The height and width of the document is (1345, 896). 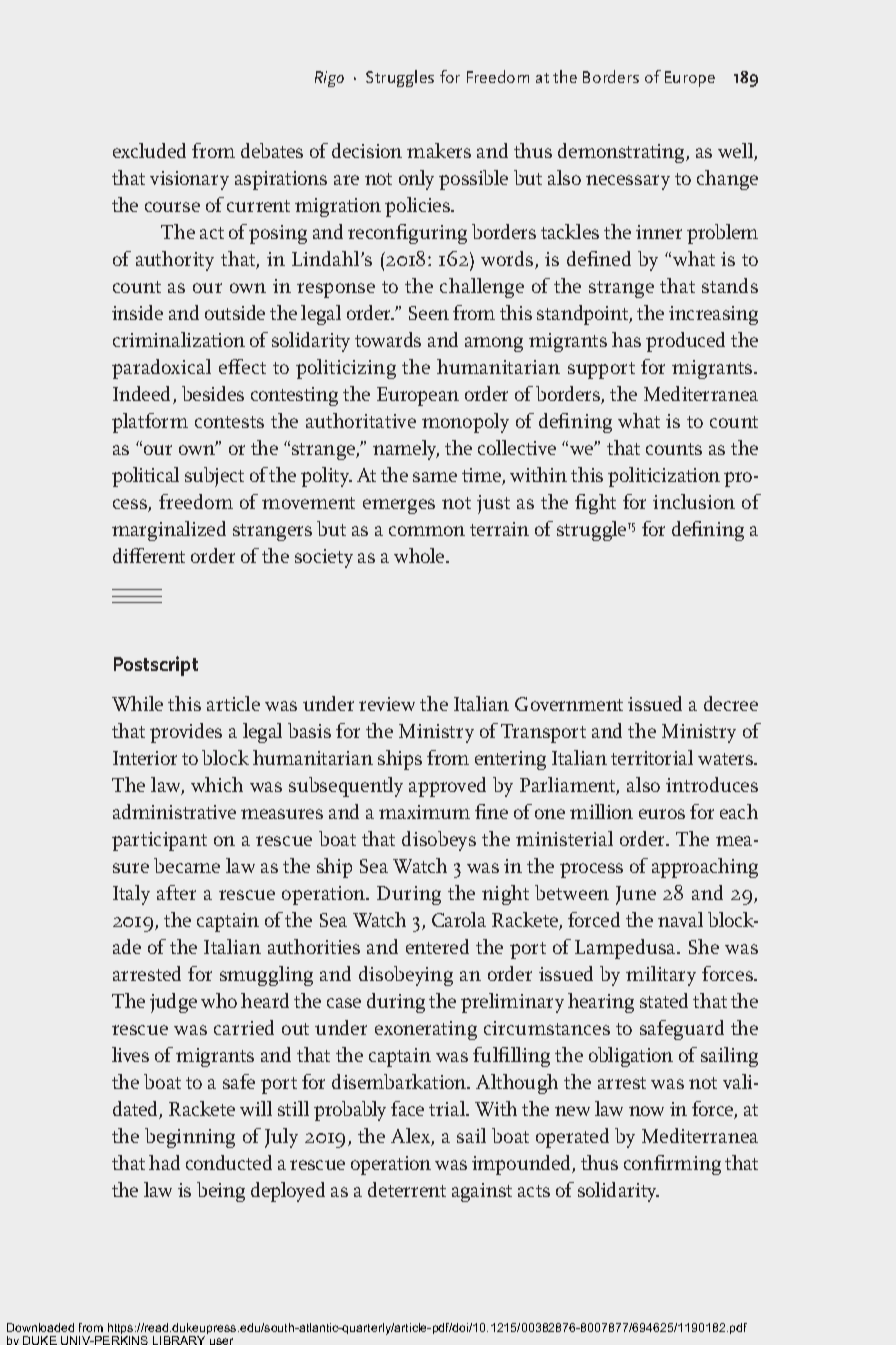 What do you see at coordinates (387, 704) in the document?
I see `review` at bounding box center [387, 704].
